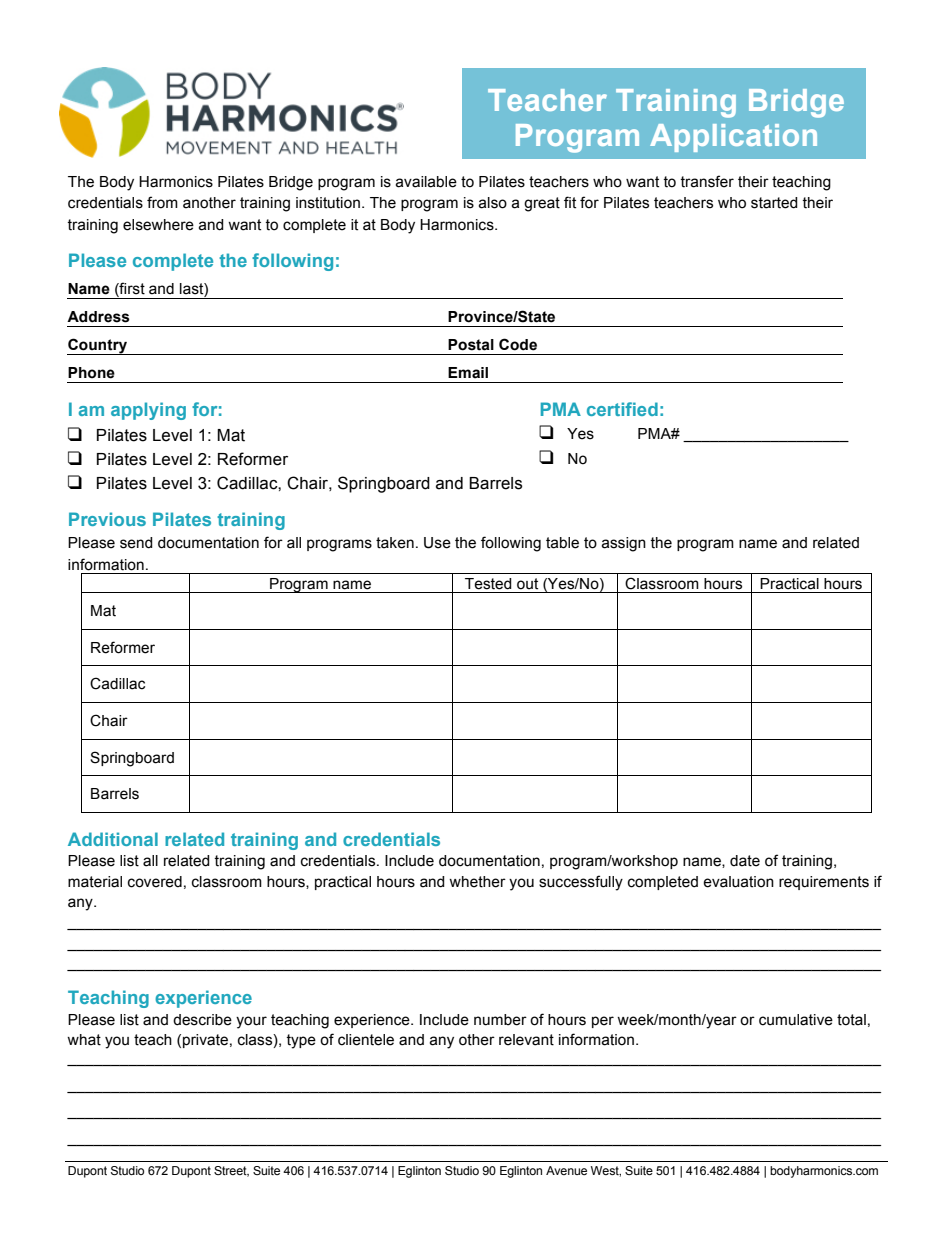 The height and width of the document is (1233, 952). I want to click on whether, so click(477, 882).
